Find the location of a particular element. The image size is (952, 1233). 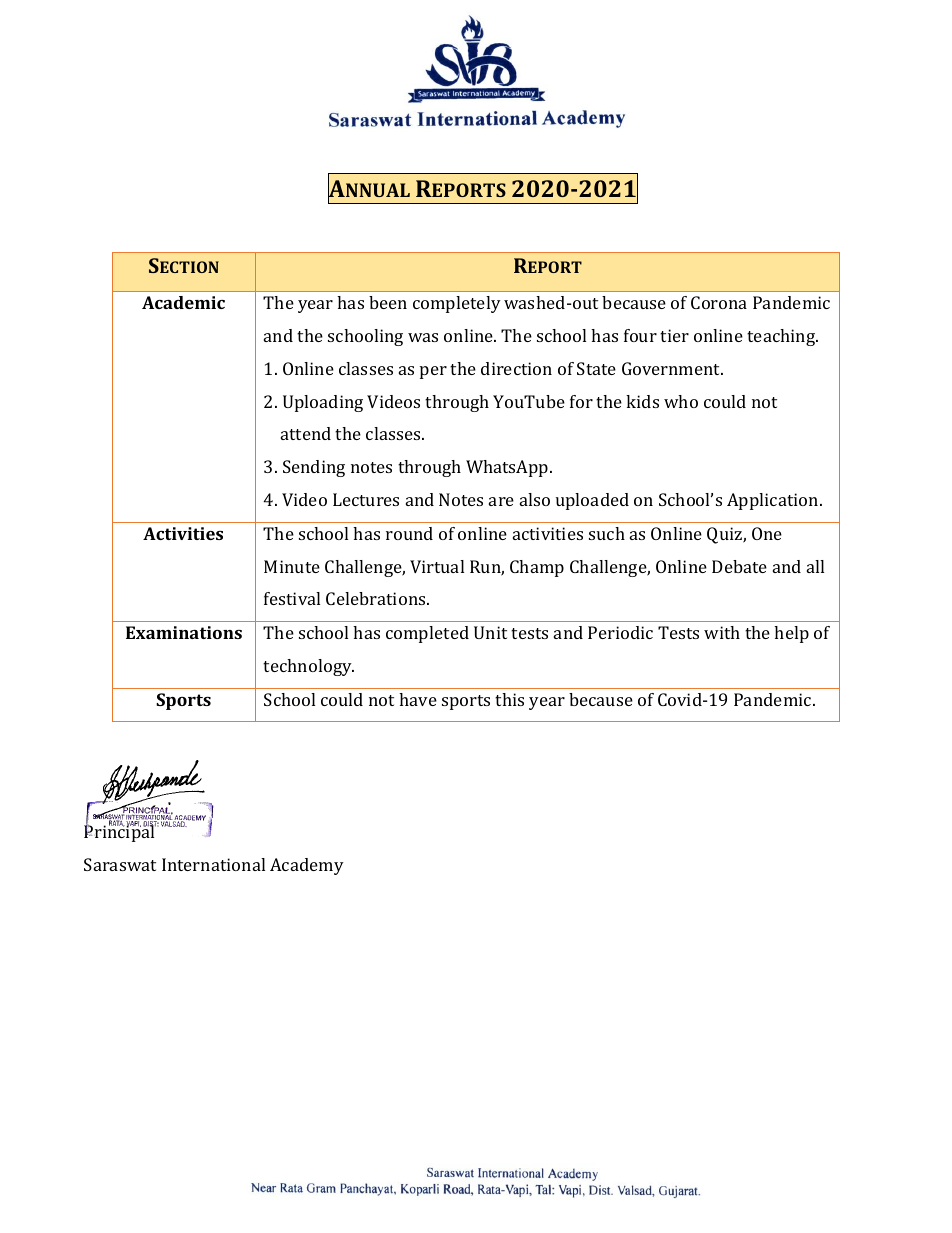

Debate is located at coordinates (739, 566).
